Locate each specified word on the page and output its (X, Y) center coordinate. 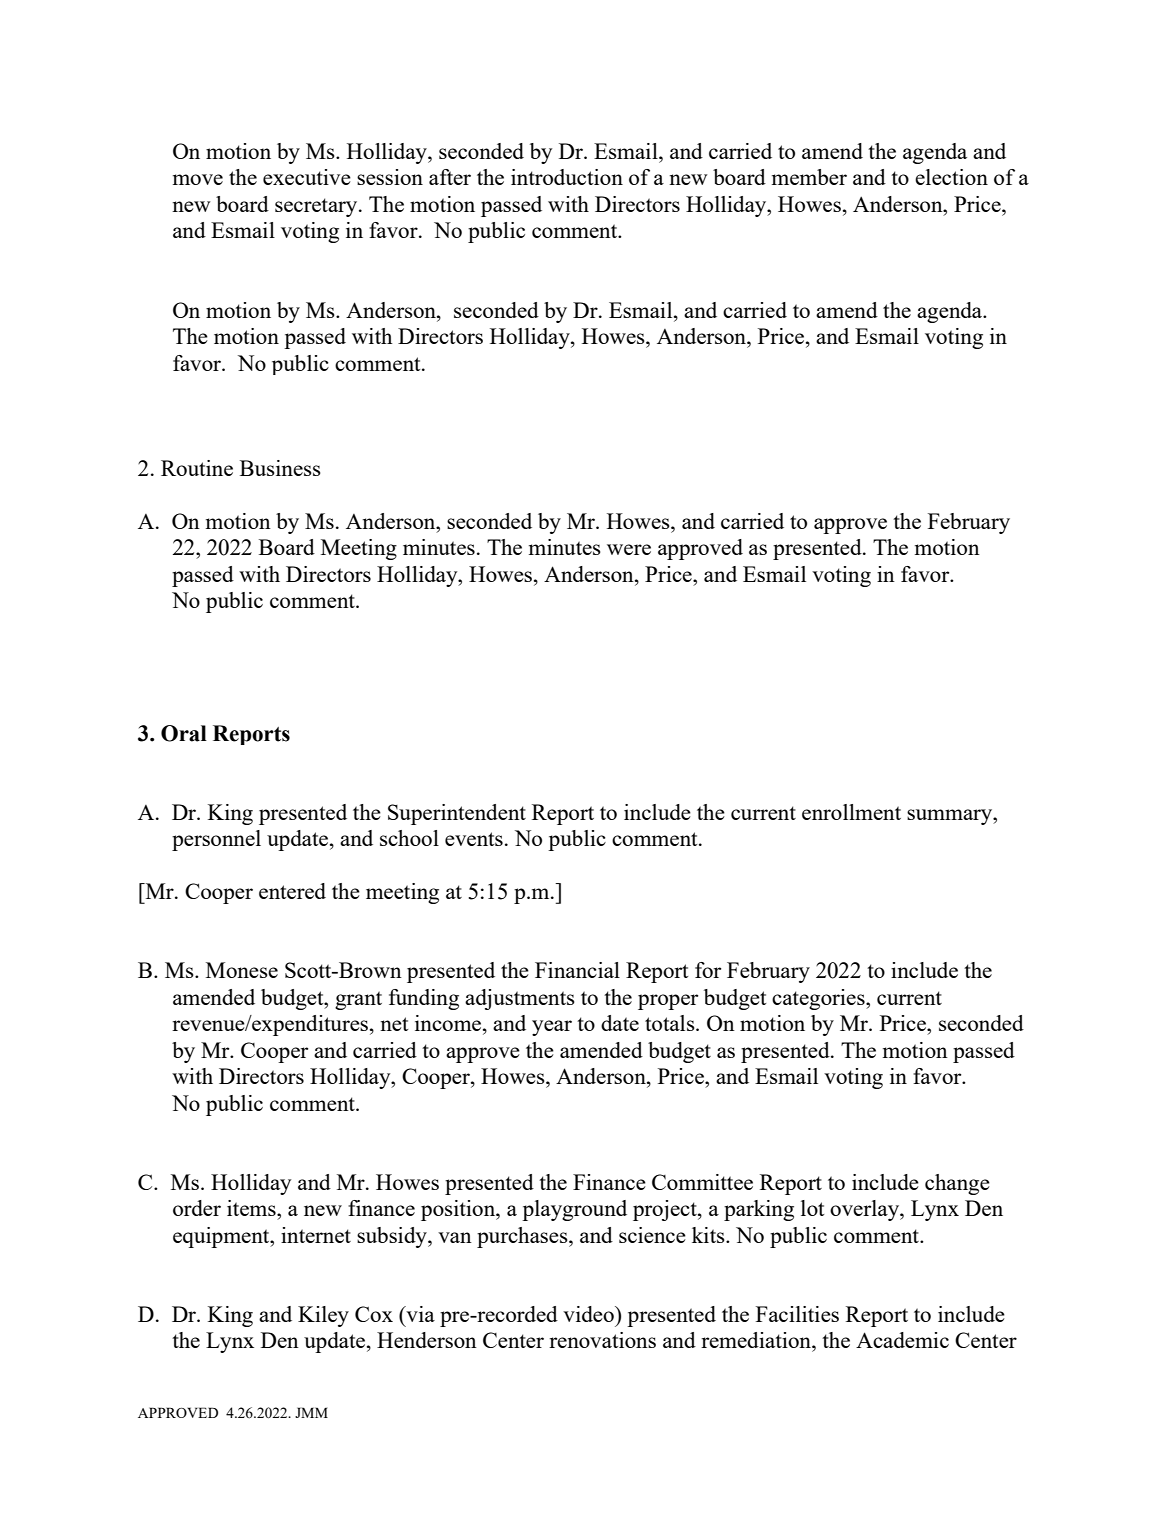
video (589, 1314)
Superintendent (457, 814)
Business (280, 468)
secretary (317, 207)
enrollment (851, 812)
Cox (374, 1314)
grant (358, 1000)
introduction (567, 177)
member (809, 177)
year (552, 1028)
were (629, 549)
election (951, 177)
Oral (184, 733)
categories (819, 999)
